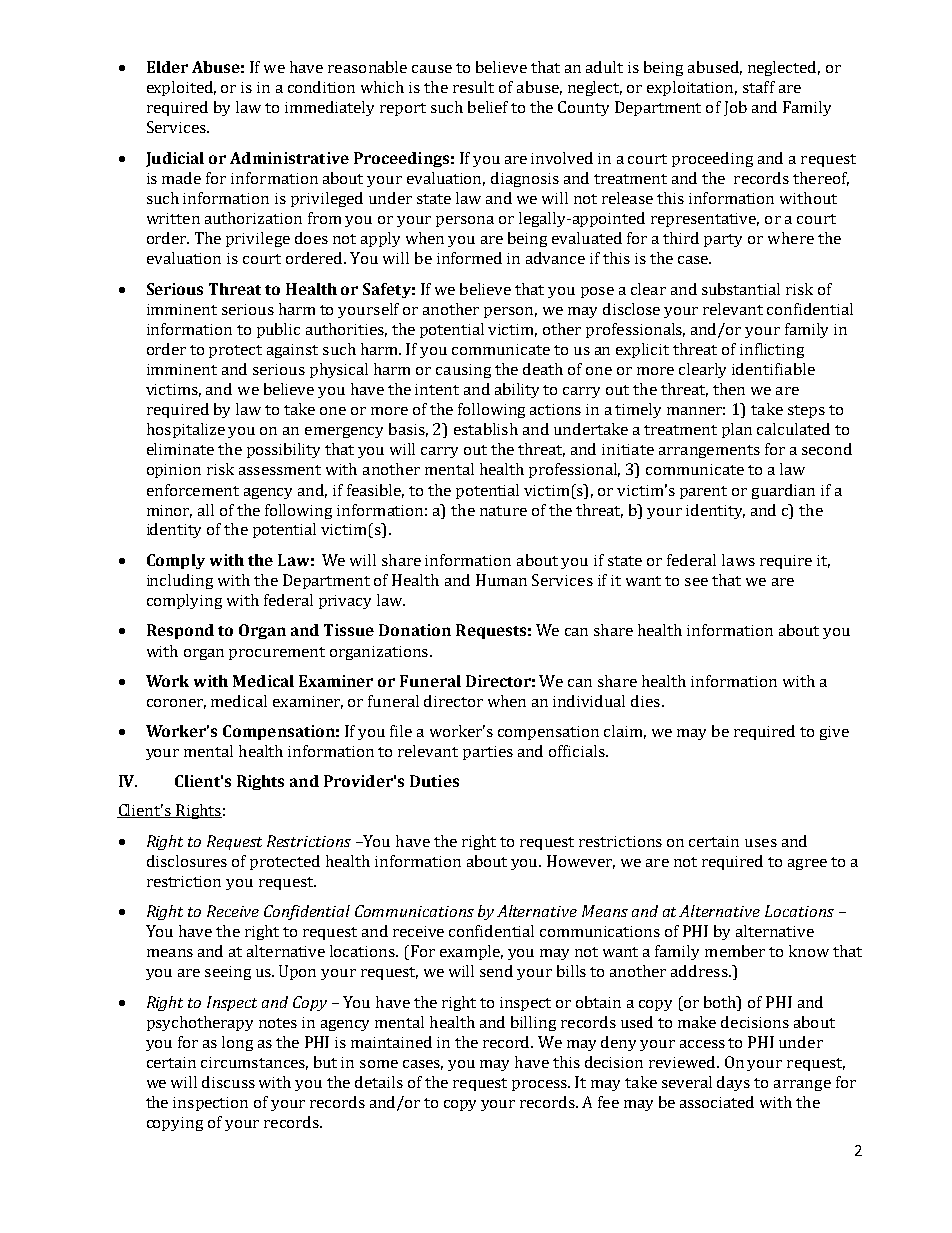 This screenshot has height=1233, width=952. I want to click on plan, so click(737, 430).
